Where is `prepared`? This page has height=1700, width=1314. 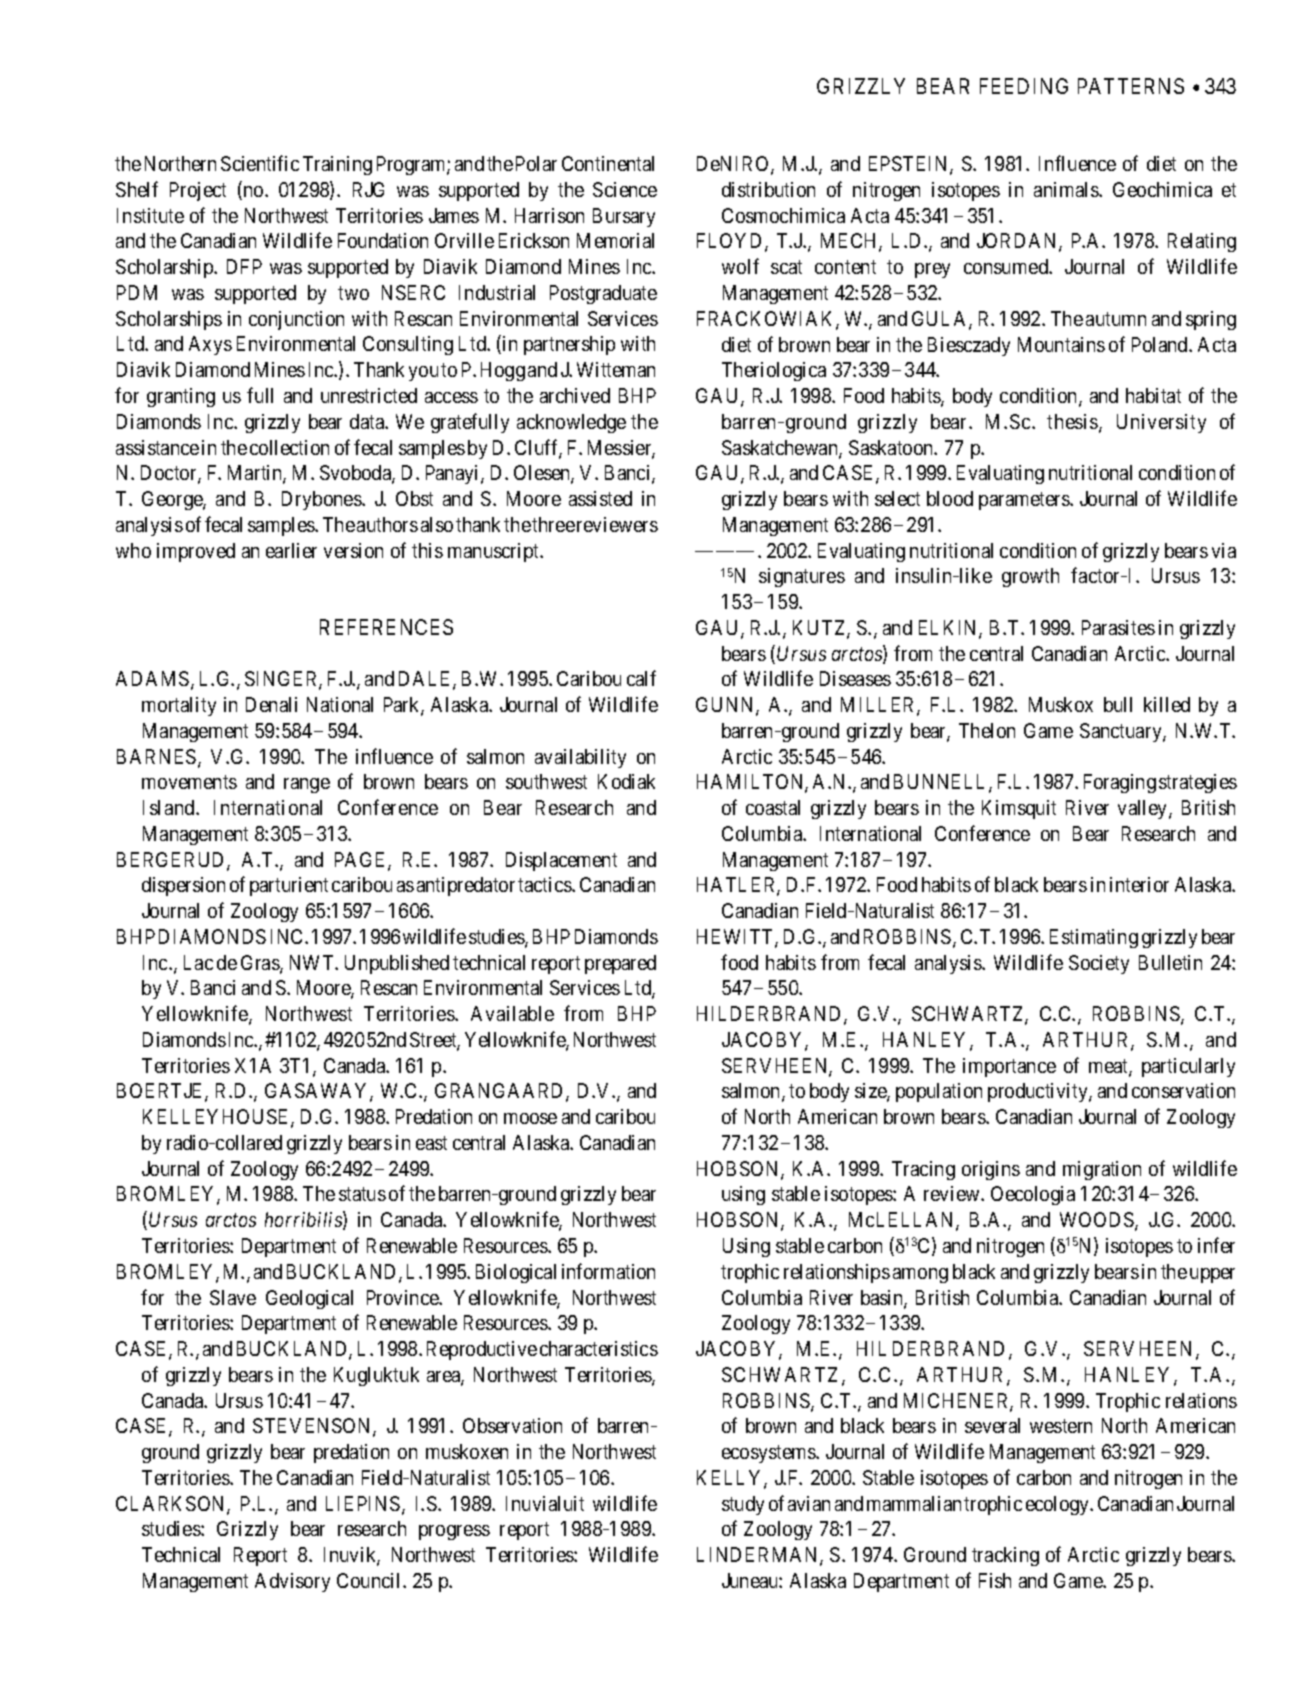
prepared is located at coordinates (620, 964).
